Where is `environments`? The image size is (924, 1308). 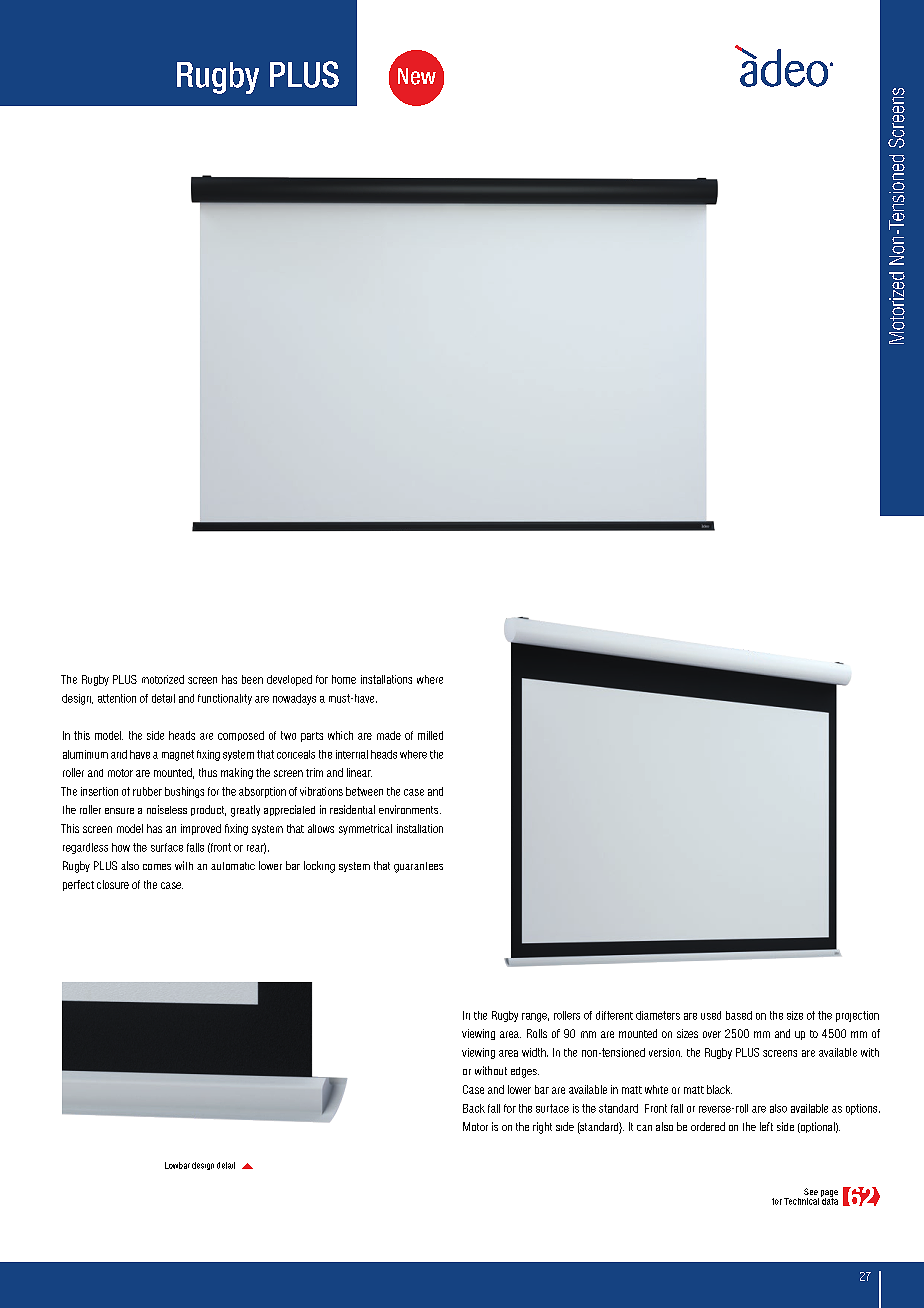
environments is located at coordinates (410, 809).
